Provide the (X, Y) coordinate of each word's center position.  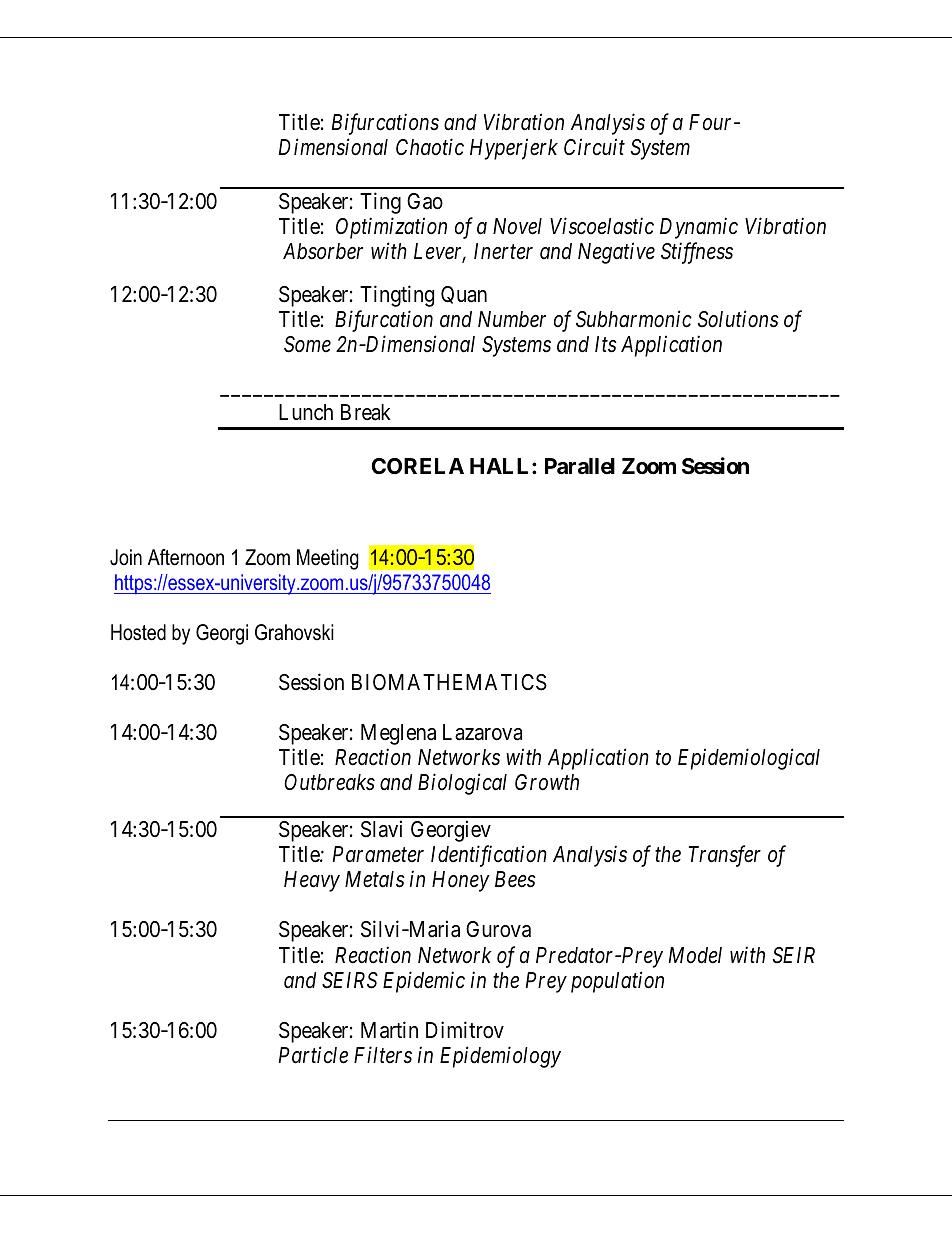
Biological (462, 784)
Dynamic (699, 228)
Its (606, 344)
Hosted (138, 632)
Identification (489, 856)
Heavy (312, 881)
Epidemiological (749, 759)
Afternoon (186, 557)
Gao (425, 201)
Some (307, 344)
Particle (313, 1055)
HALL (501, 466)
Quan (464, 295)
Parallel (580, 466)
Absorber (323, 251)
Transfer (725, 856)
